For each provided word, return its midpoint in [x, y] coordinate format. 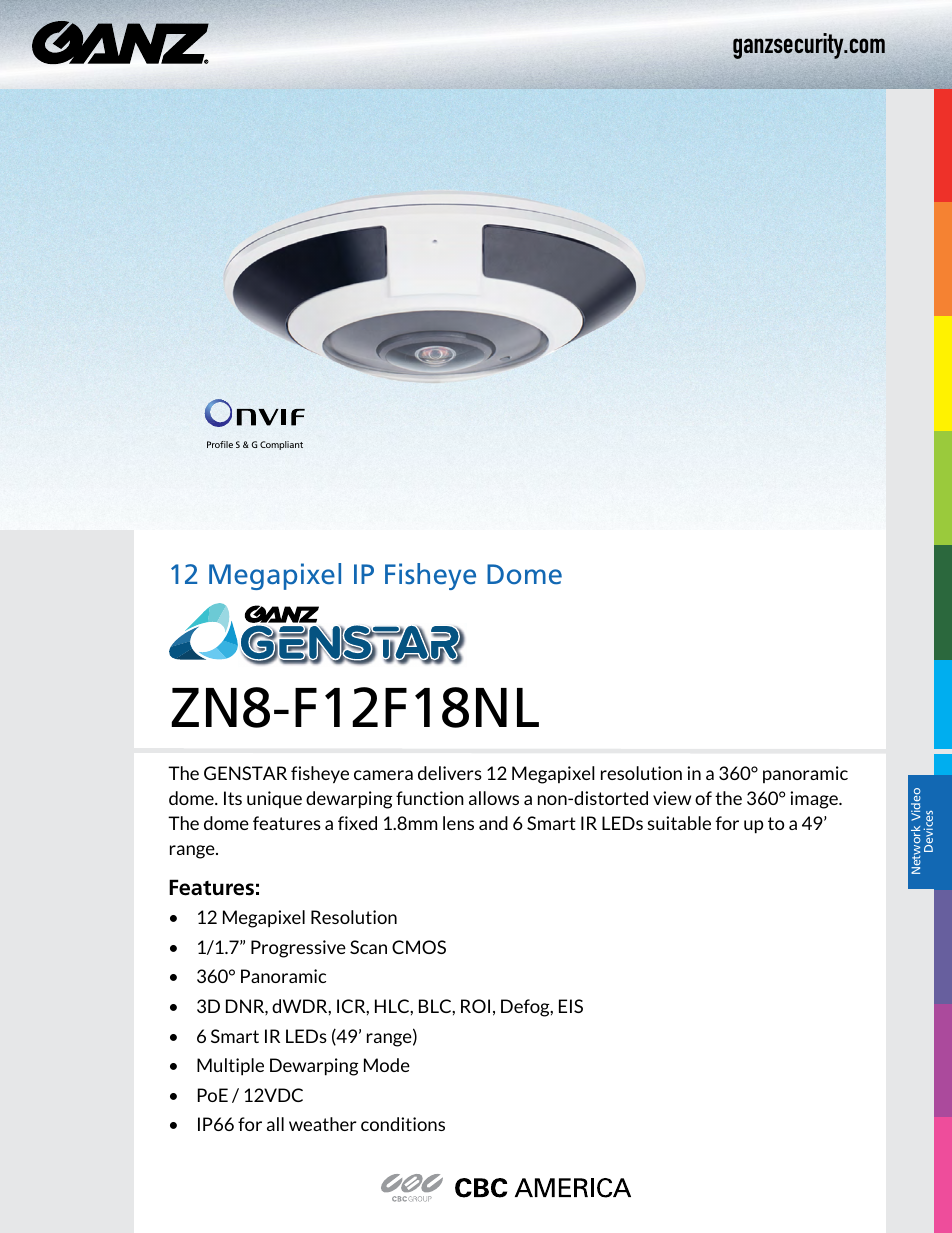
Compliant [281, 445]
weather [323, 1124]
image [815, 800]
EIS [571, 1006]
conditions [403, 1124]
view [672, 798]
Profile [220, 444]
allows [494, 798]
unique [274, 799]
